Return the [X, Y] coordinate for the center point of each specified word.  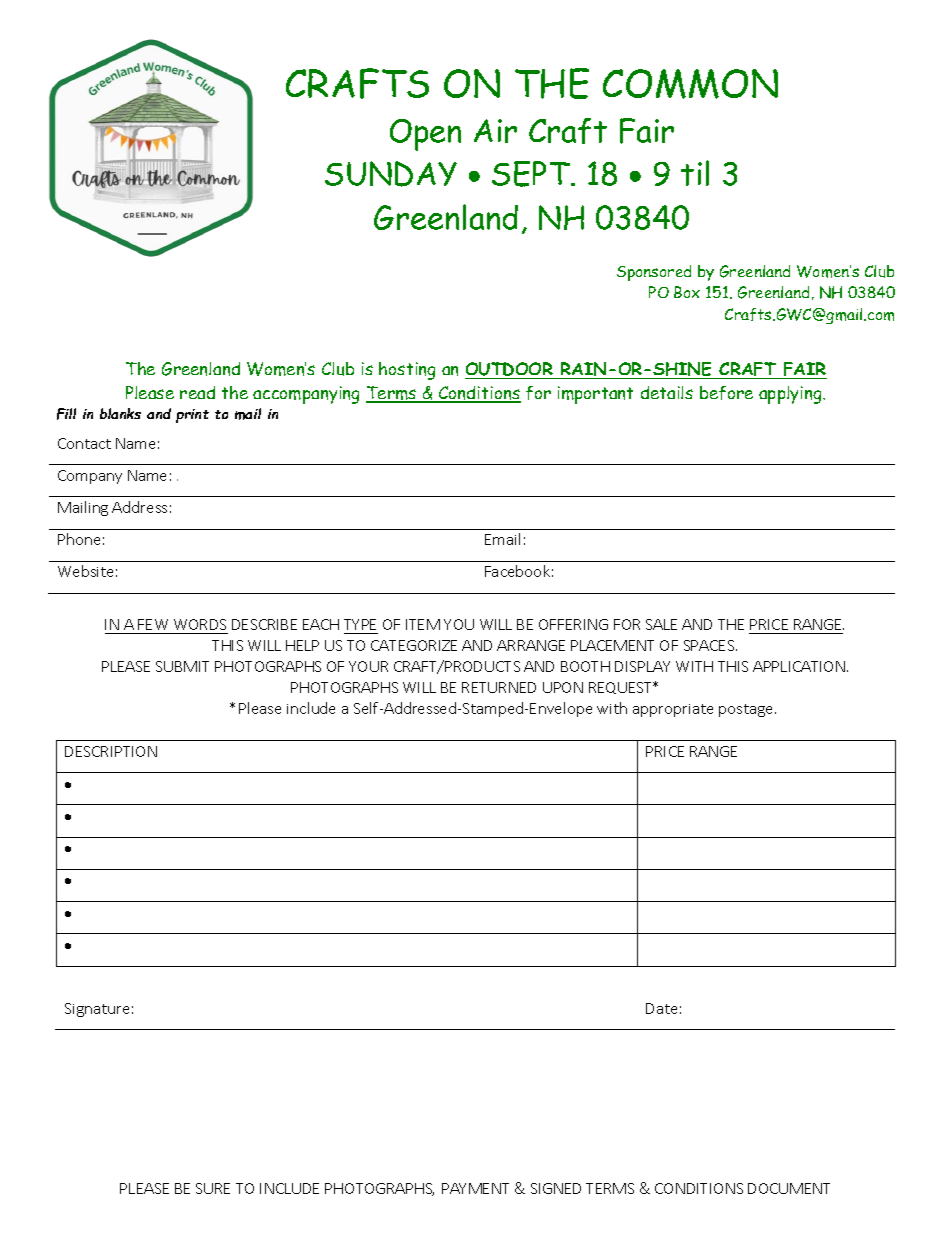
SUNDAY [391, 174]
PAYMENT [475, 1188]
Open [425, 135]
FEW [153, 624]
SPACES [710, 645]
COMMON [690, 84]
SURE [213, 1188]
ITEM [423, 624]
